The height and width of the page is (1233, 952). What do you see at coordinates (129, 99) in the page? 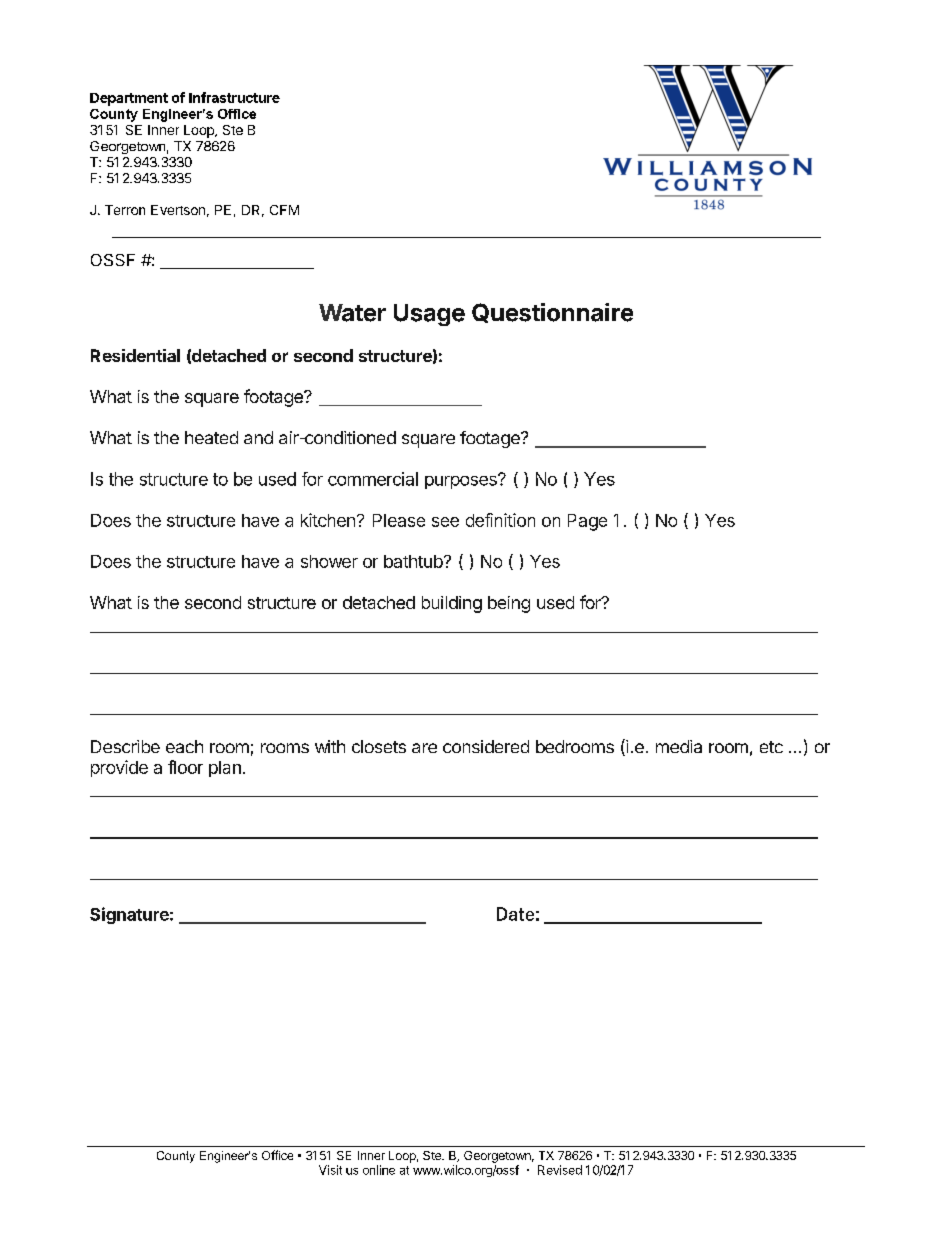
I see `Department` at bounding box center [129, 99].
